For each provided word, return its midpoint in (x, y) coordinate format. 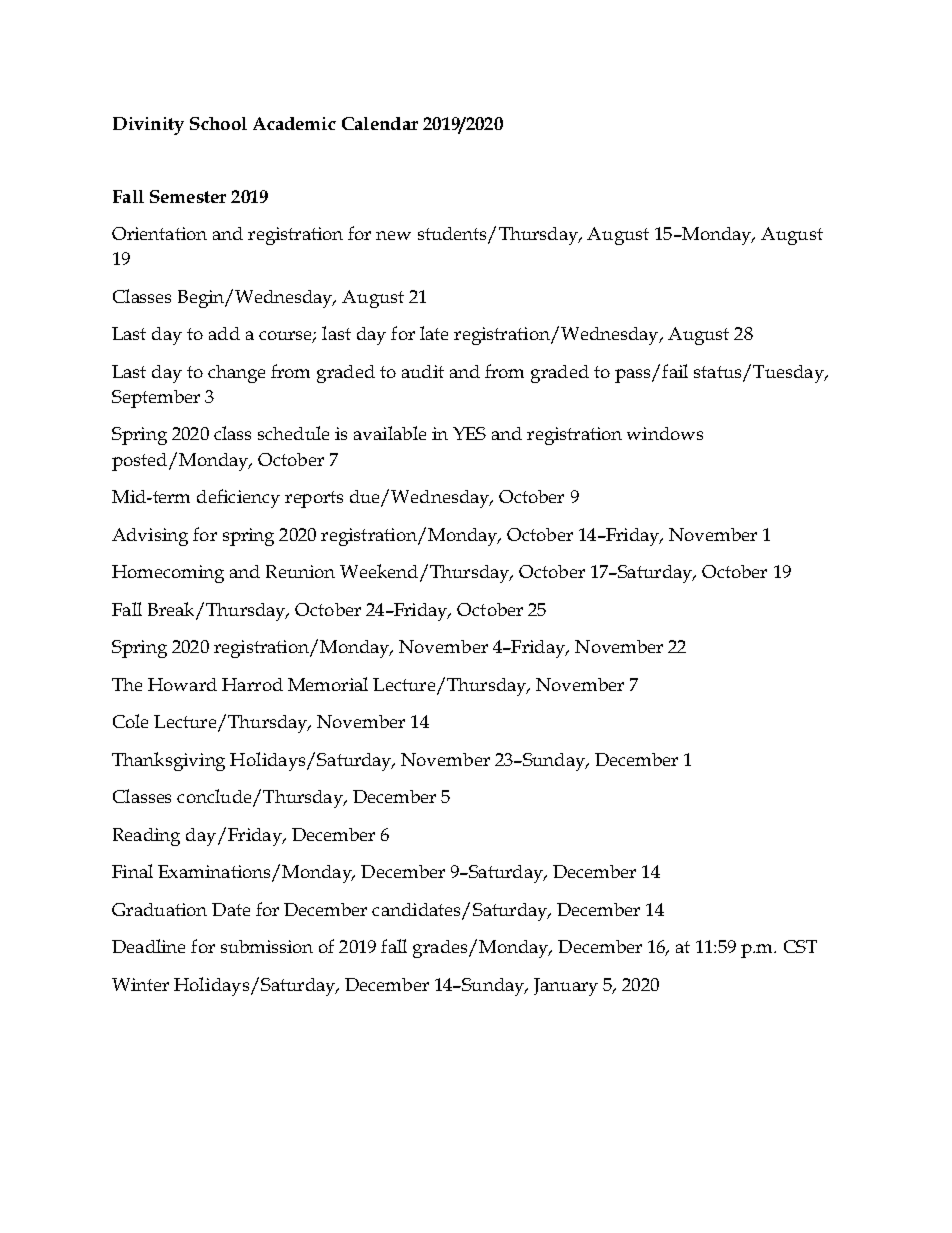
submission (267, 946)
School (218, 123)
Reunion (300, 571)
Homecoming (168, 574)
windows (665, 433)
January (566, 987)
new (393, 235)
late (434, 333)
